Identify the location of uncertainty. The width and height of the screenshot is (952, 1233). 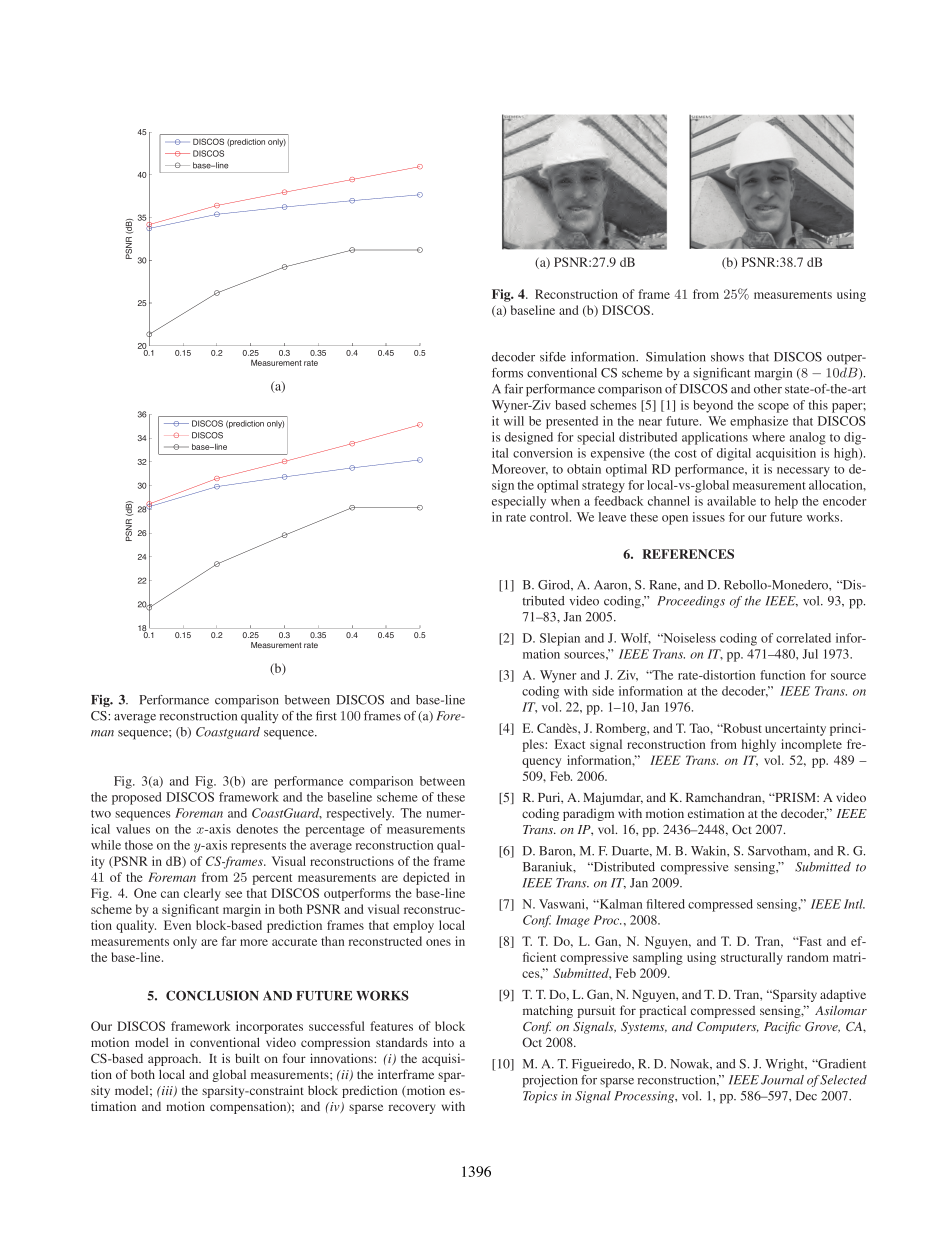
(795, 729).
